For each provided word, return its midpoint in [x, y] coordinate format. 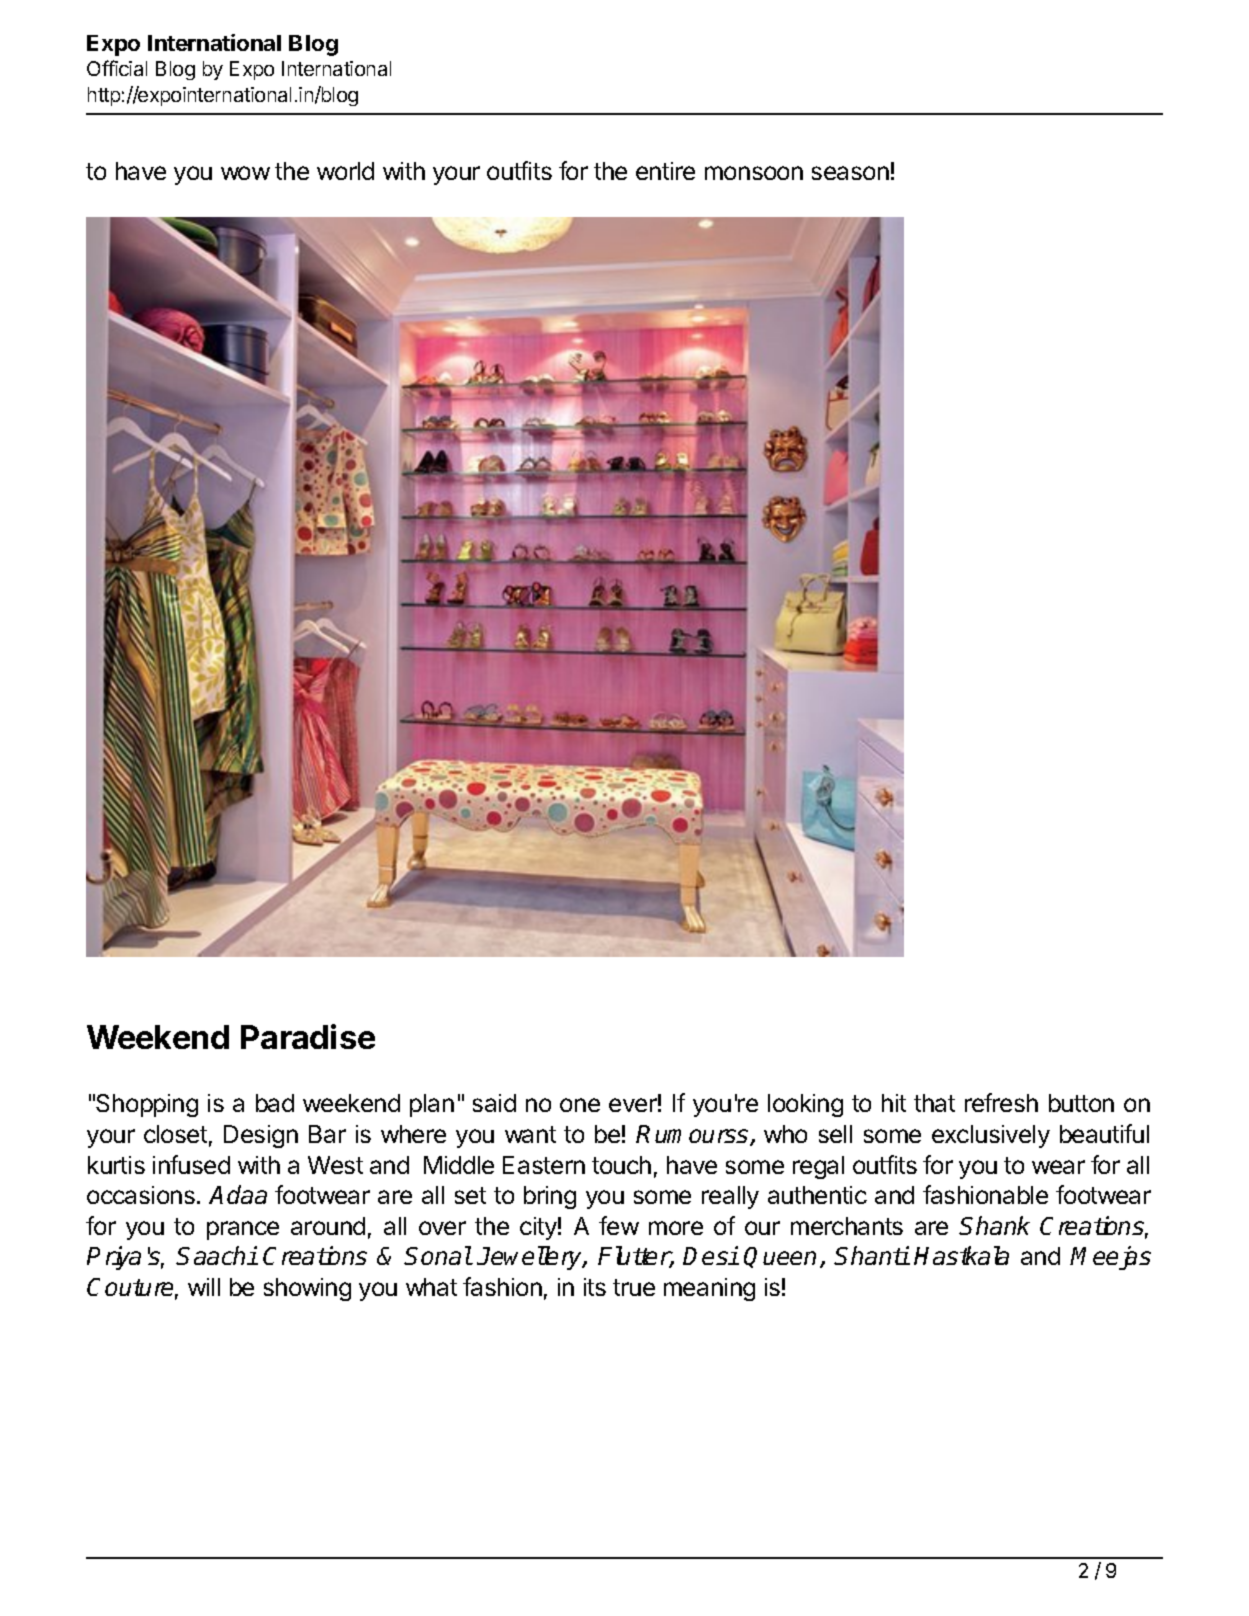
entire [665, 171]
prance [243, 1230]
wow [245, 173]
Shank [994, 1225]
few [619, 1225]
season [850, 173]
